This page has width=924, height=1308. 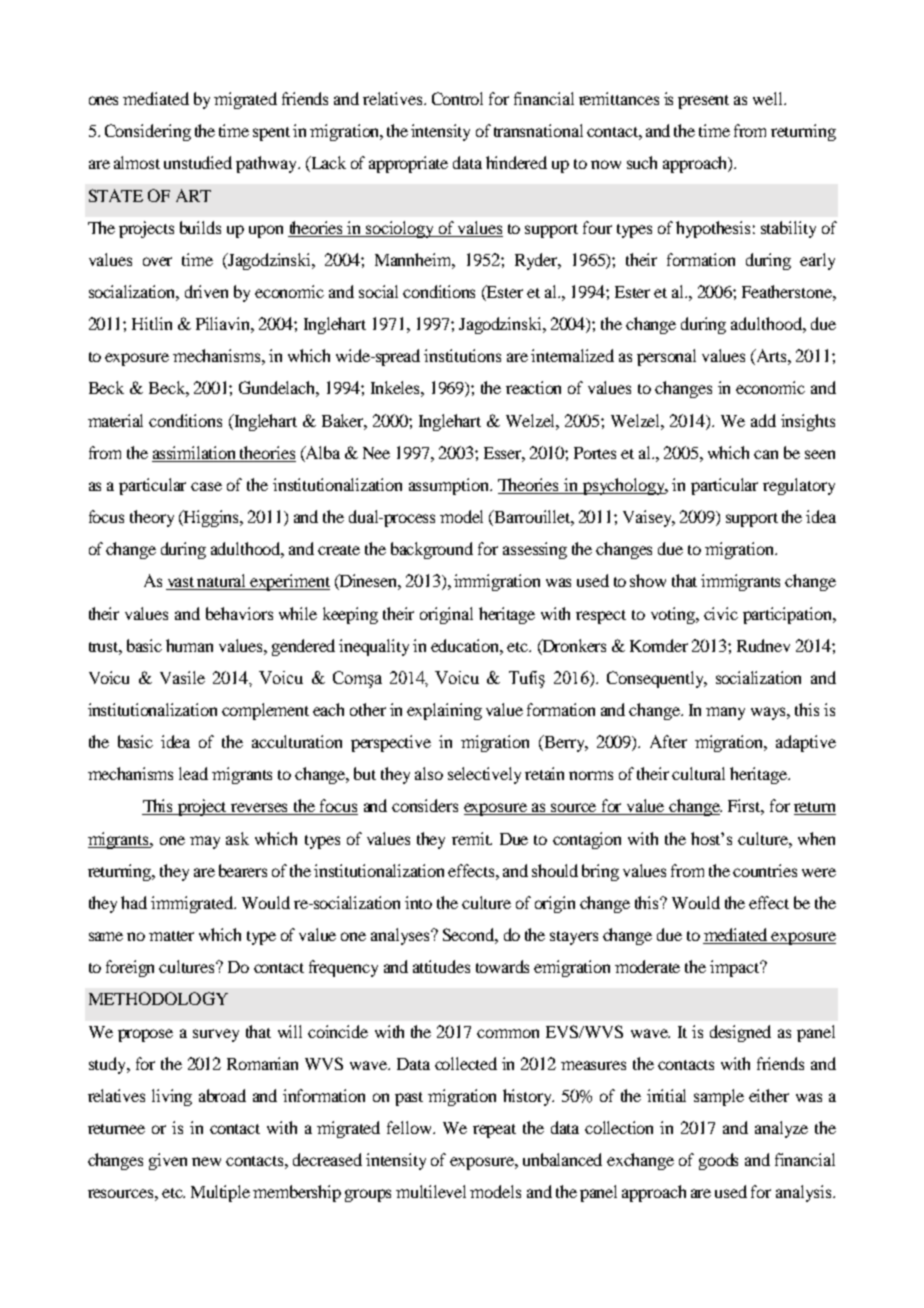 I want to click on human, so click(x=189, y=645).
